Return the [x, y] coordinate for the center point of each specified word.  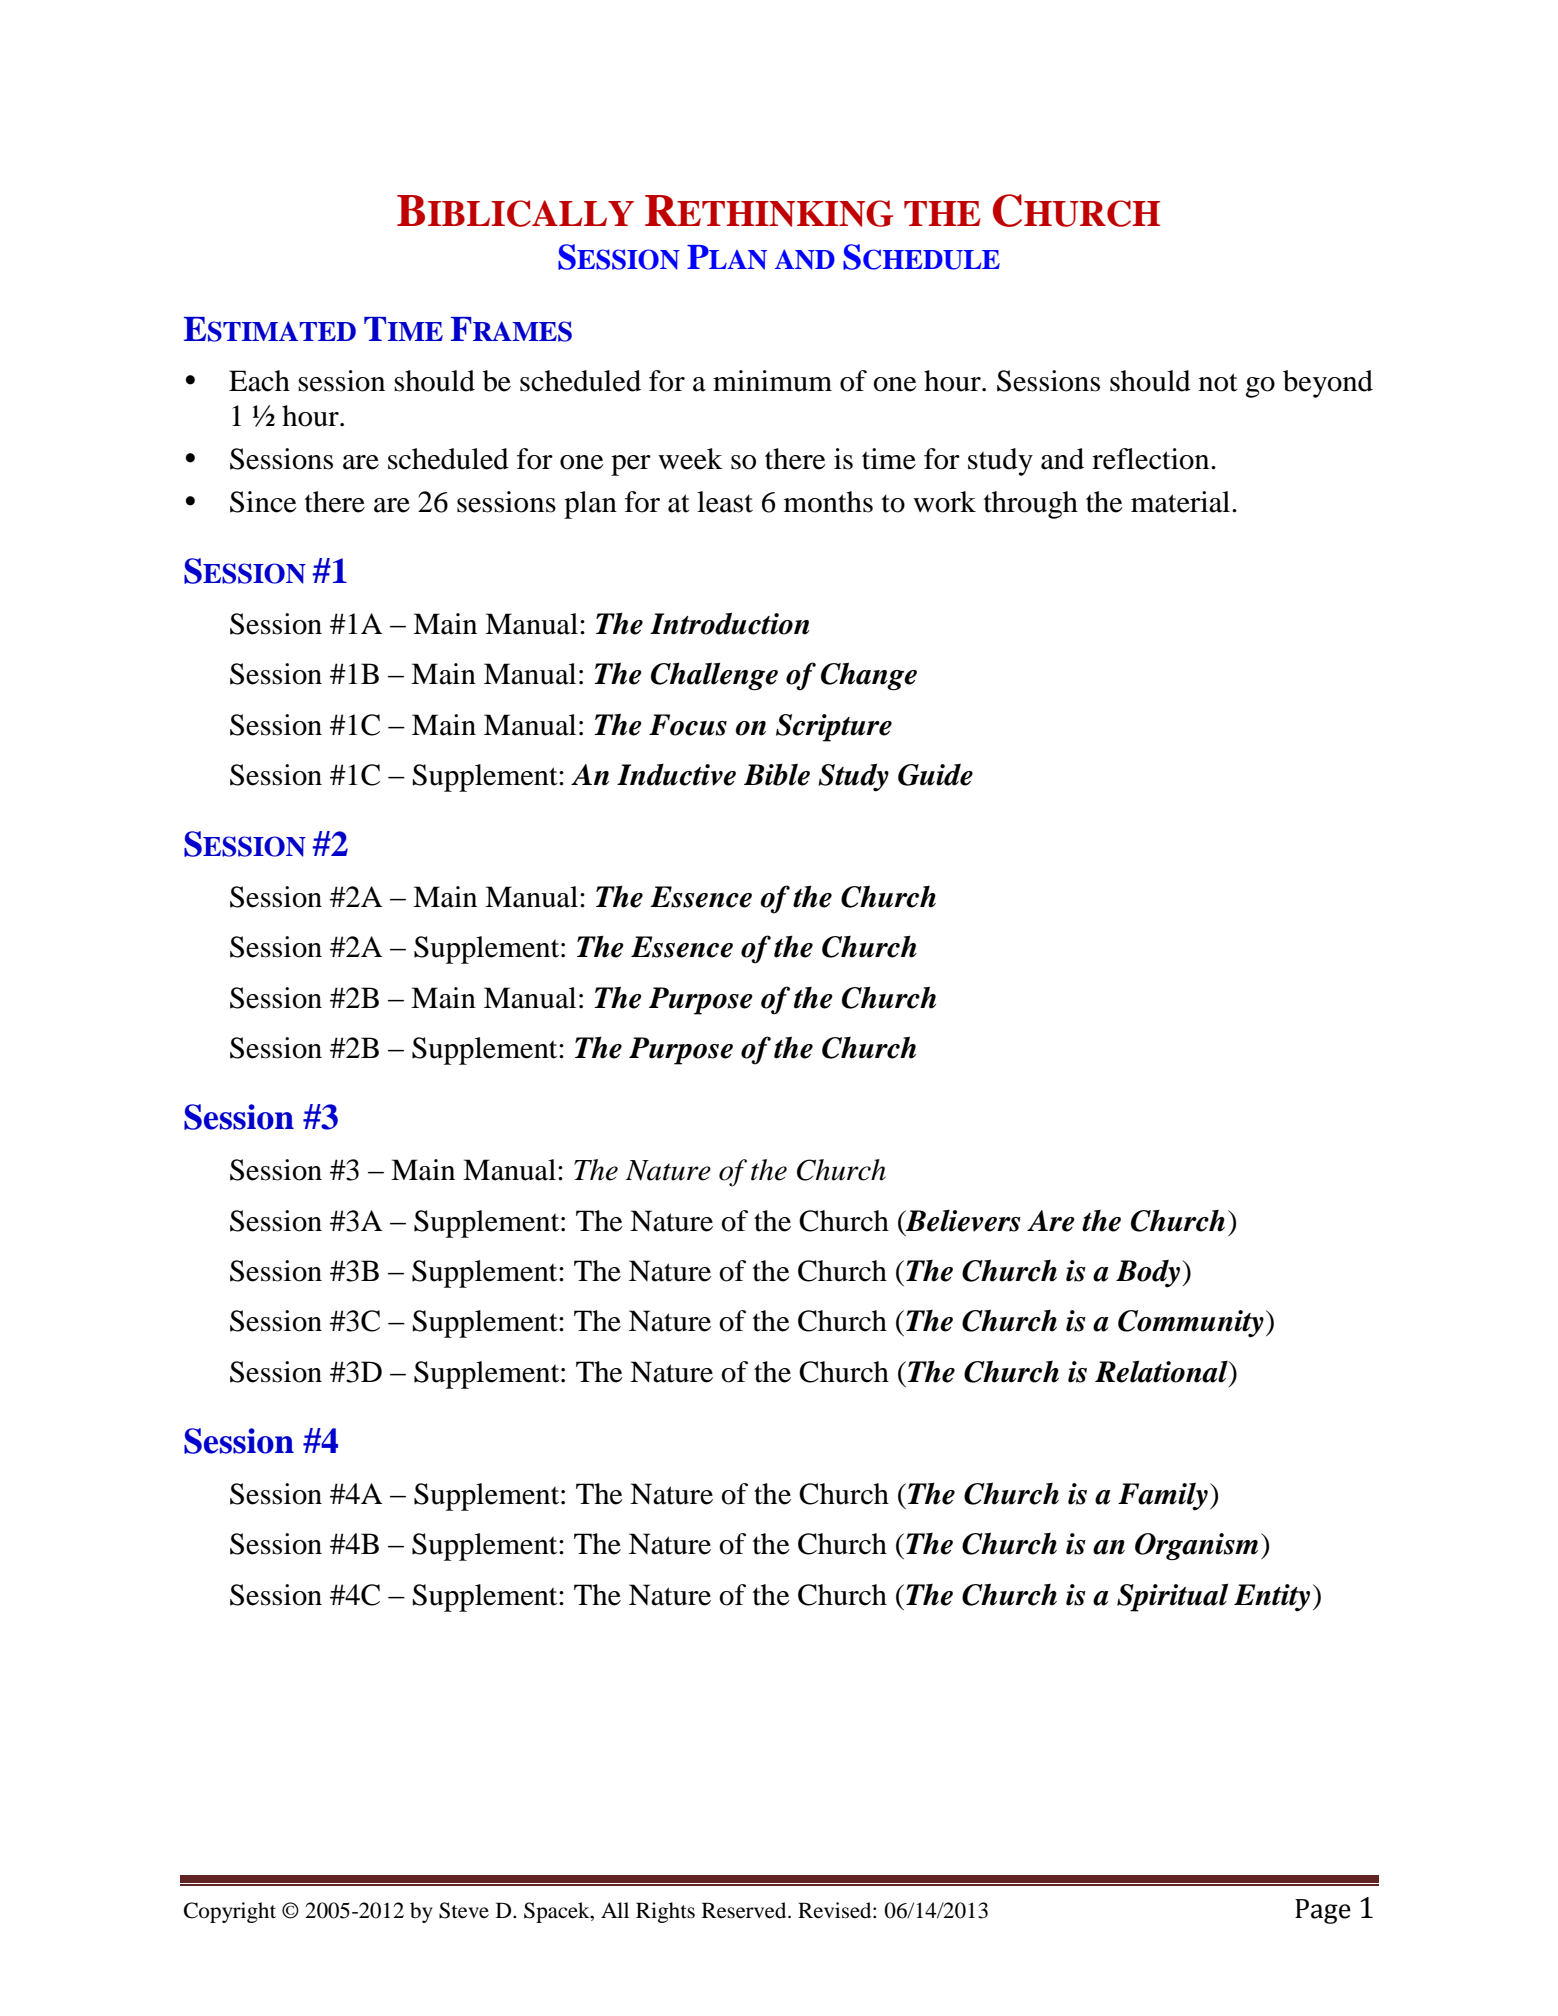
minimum [772, 381]
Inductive [676, 775]
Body [1149, 1274]
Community [1191, 1324]
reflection [1152, 459]
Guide [935, 775]
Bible [777, 774]
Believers [962, 1221]
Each [259, 381]
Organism [1196, 1547]
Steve [464, 1910]
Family [1163, 1496]
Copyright [230, 1912]
